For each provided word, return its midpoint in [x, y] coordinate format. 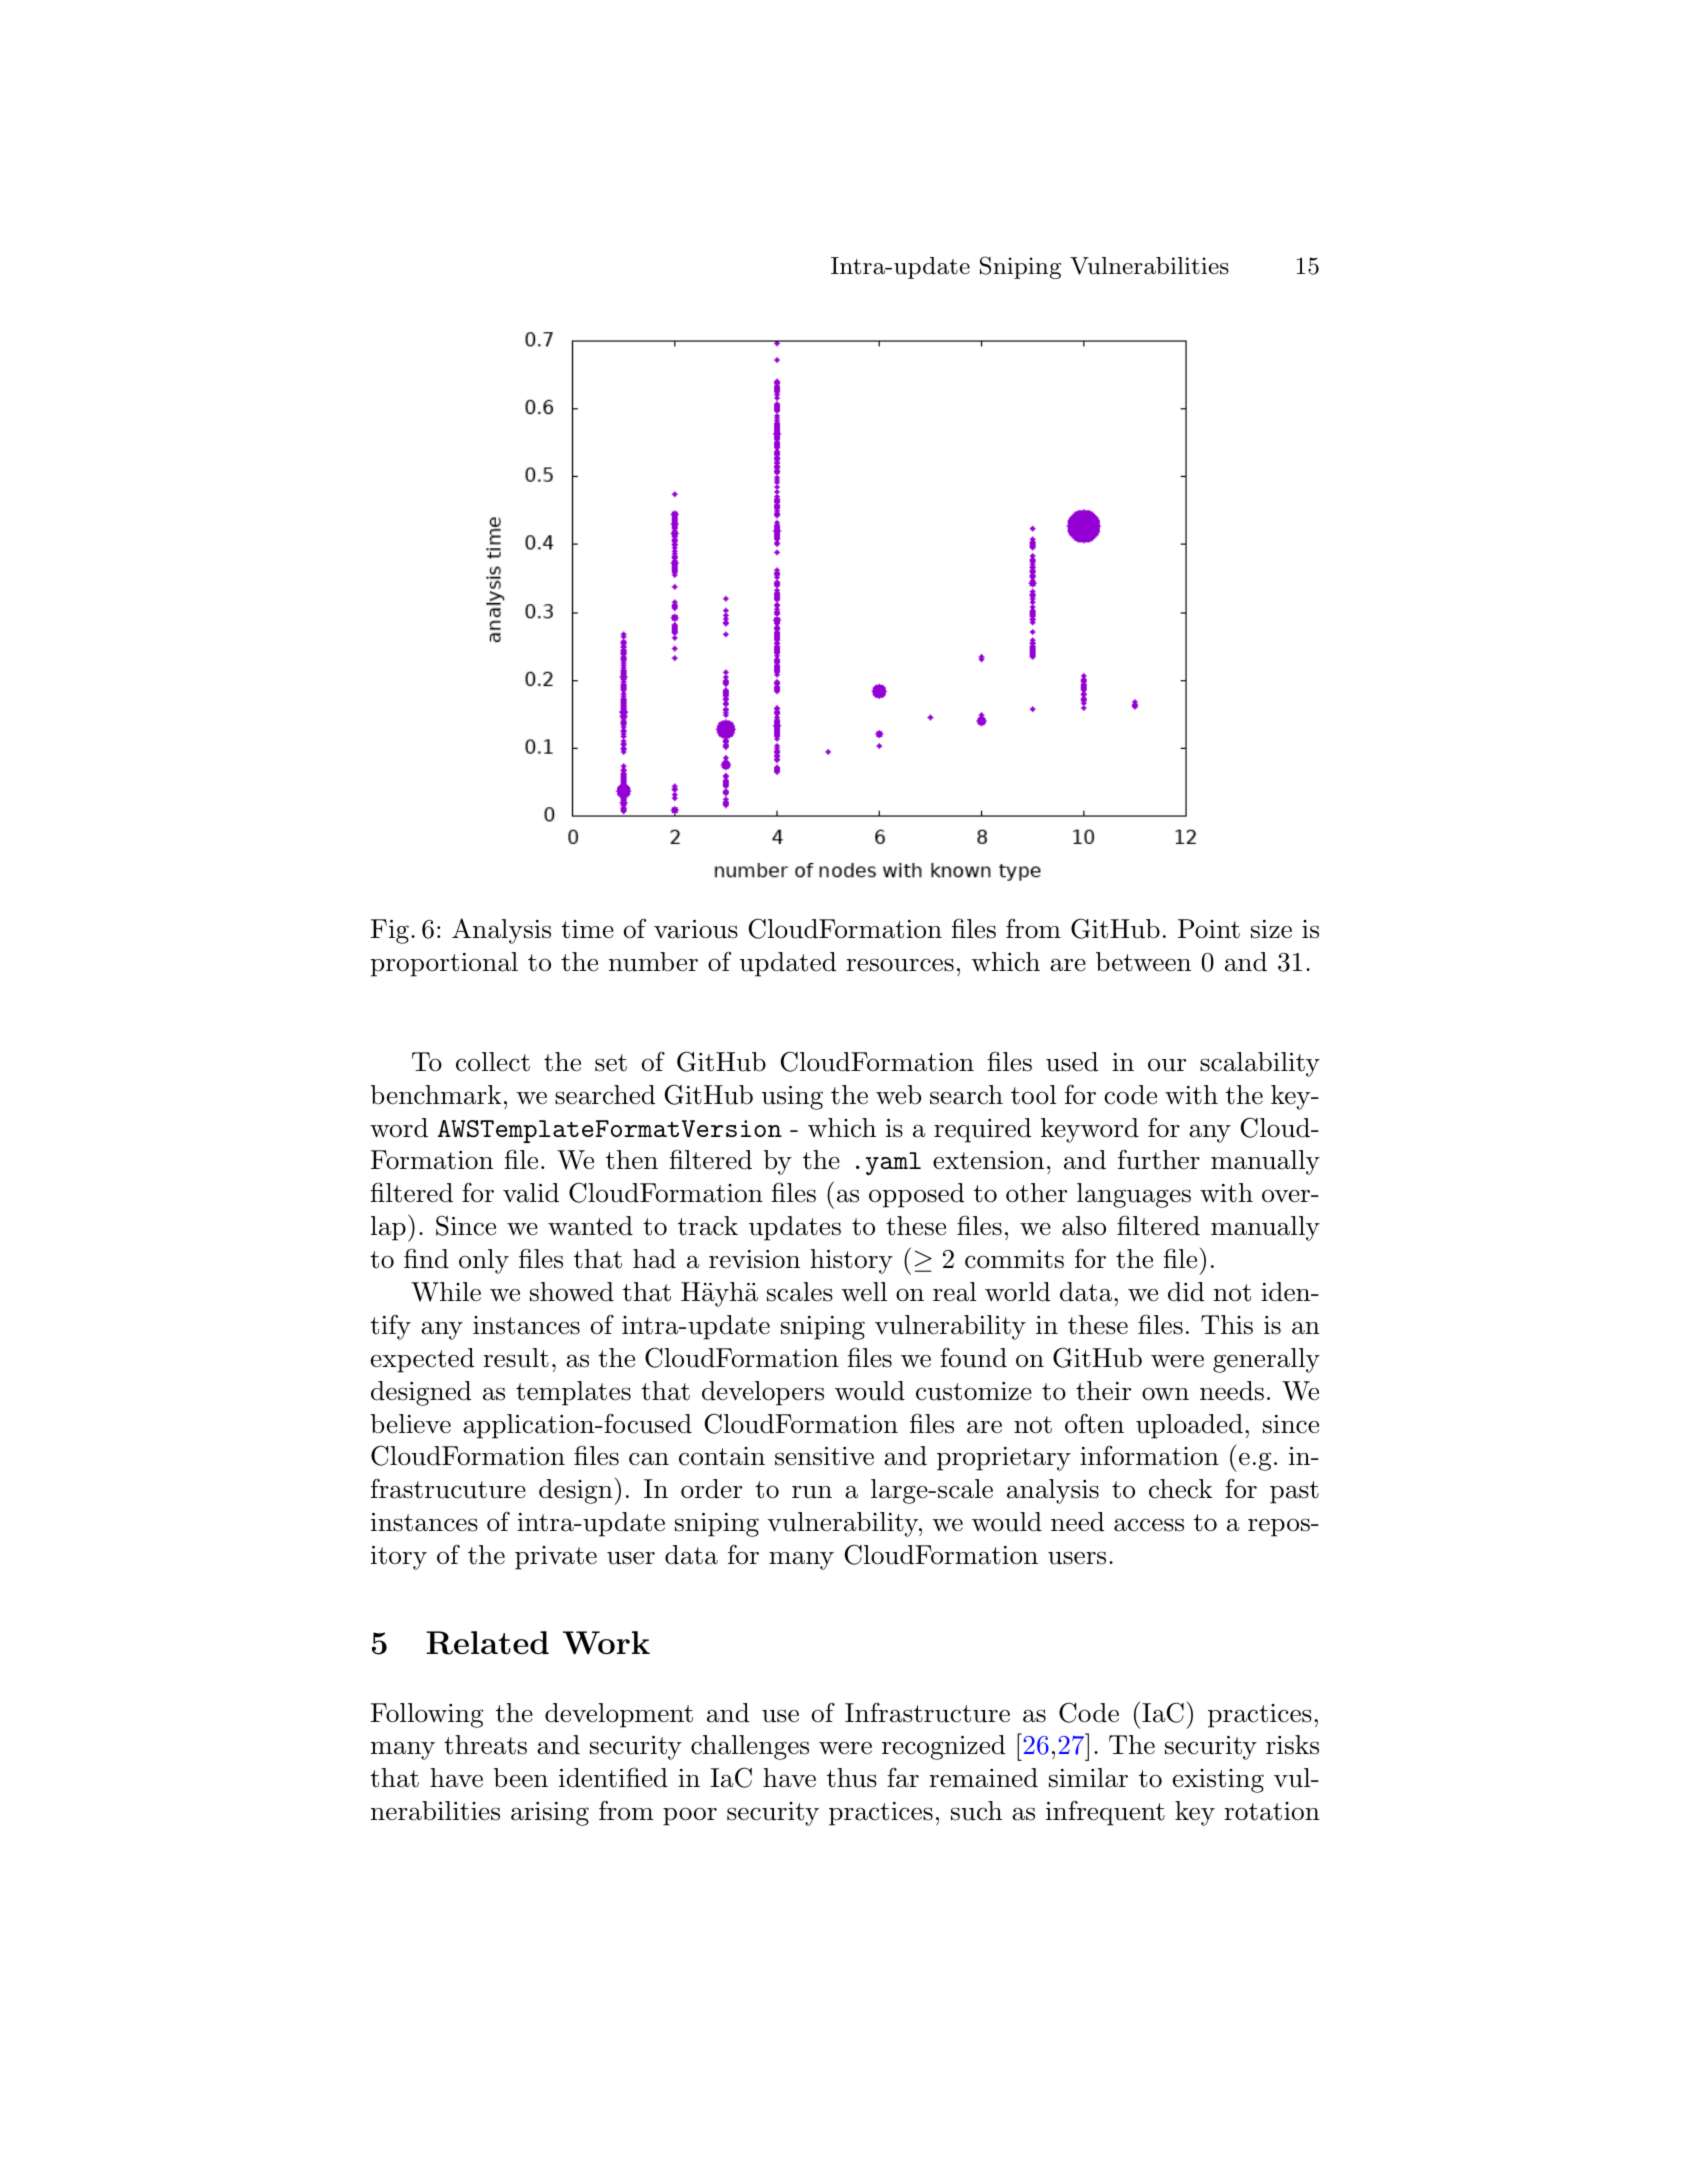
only [484, 1261]
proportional [444, 964]
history [851, 1261]
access [1149, 1525]
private [556, 1558]
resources [900, 965]
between [1143, 962]
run [812, 1492]
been [521, 1778]
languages [1134, 1195]
